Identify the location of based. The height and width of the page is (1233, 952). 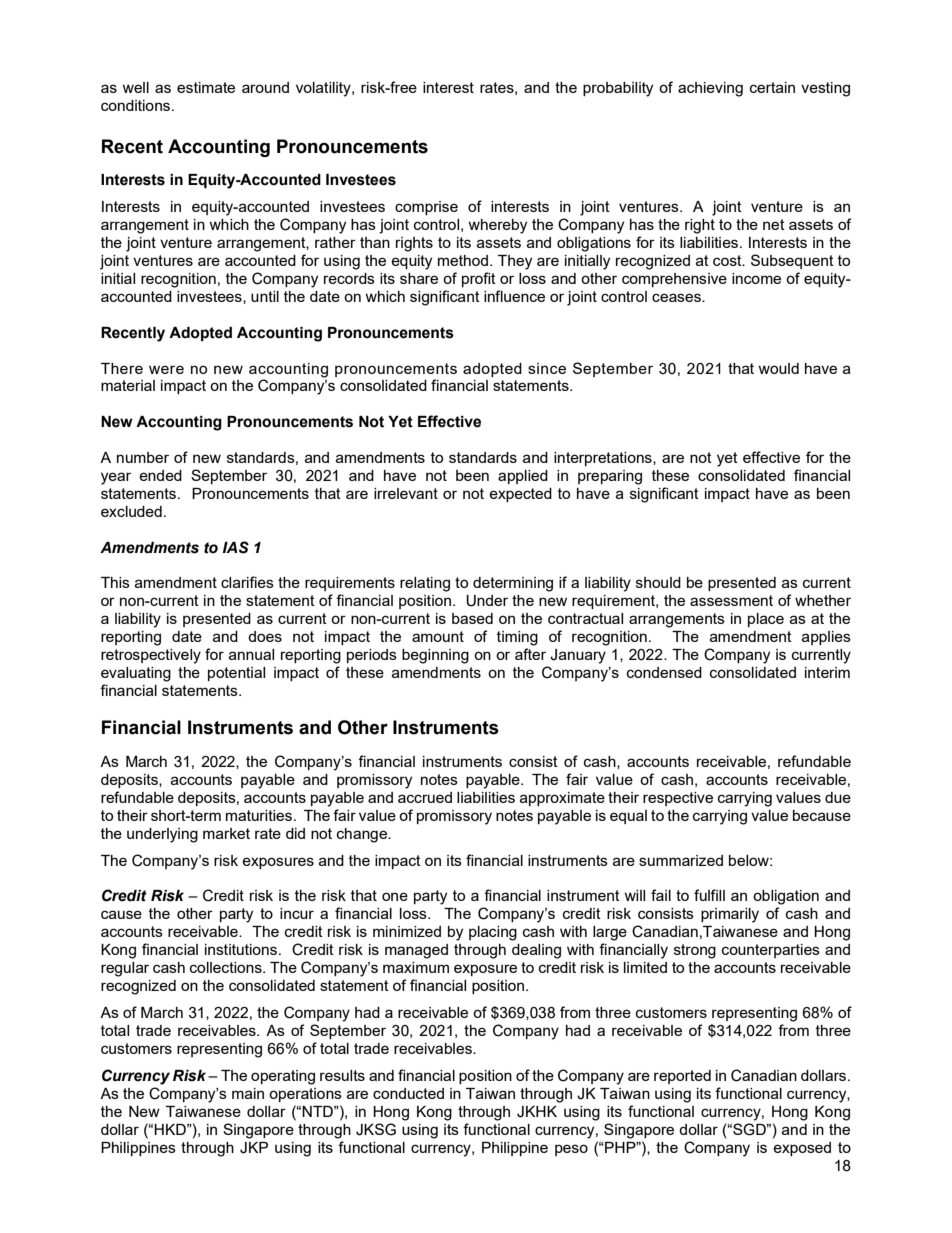
(472, 618).
